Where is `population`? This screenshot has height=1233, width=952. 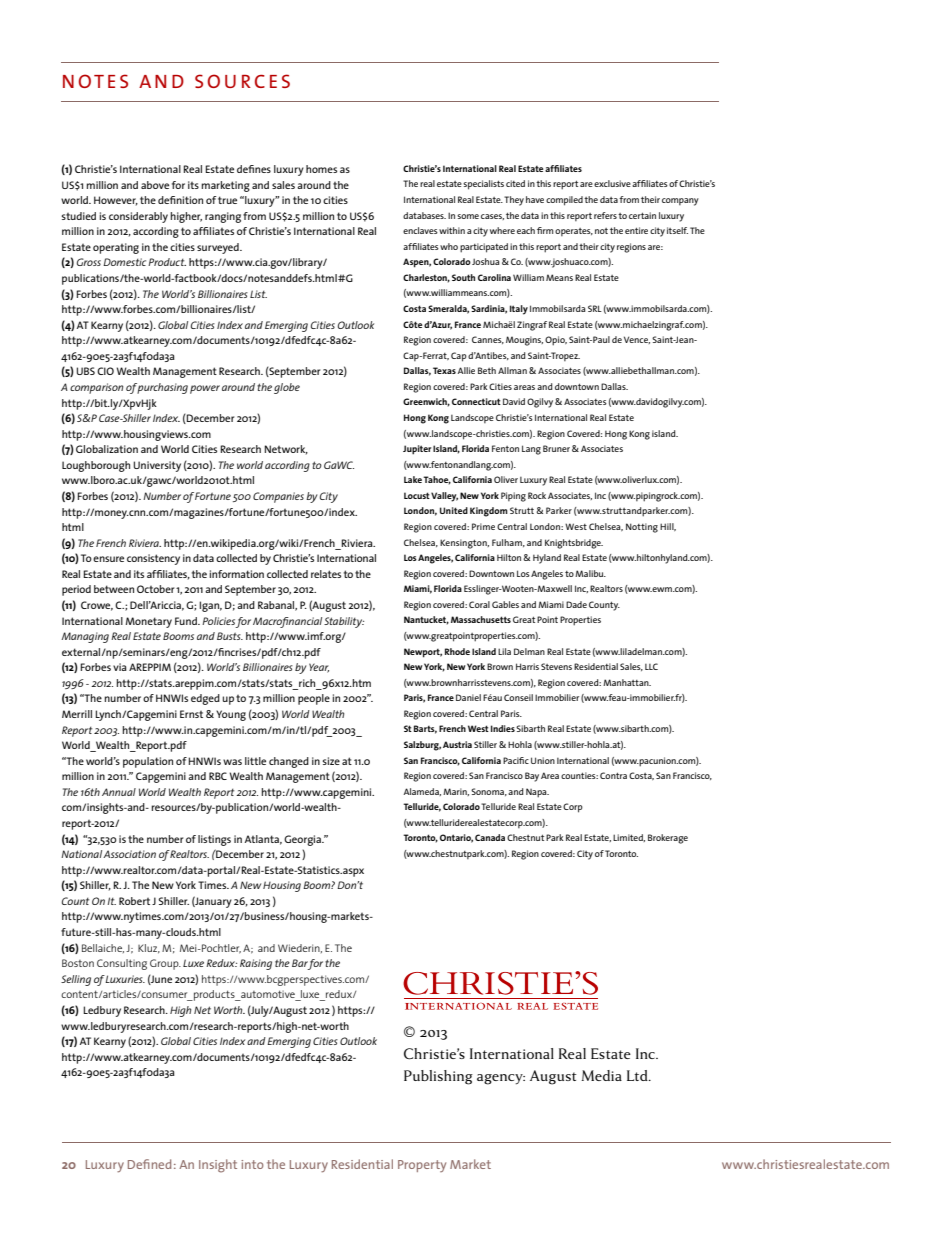 population is located at coordinates (148, 762).
